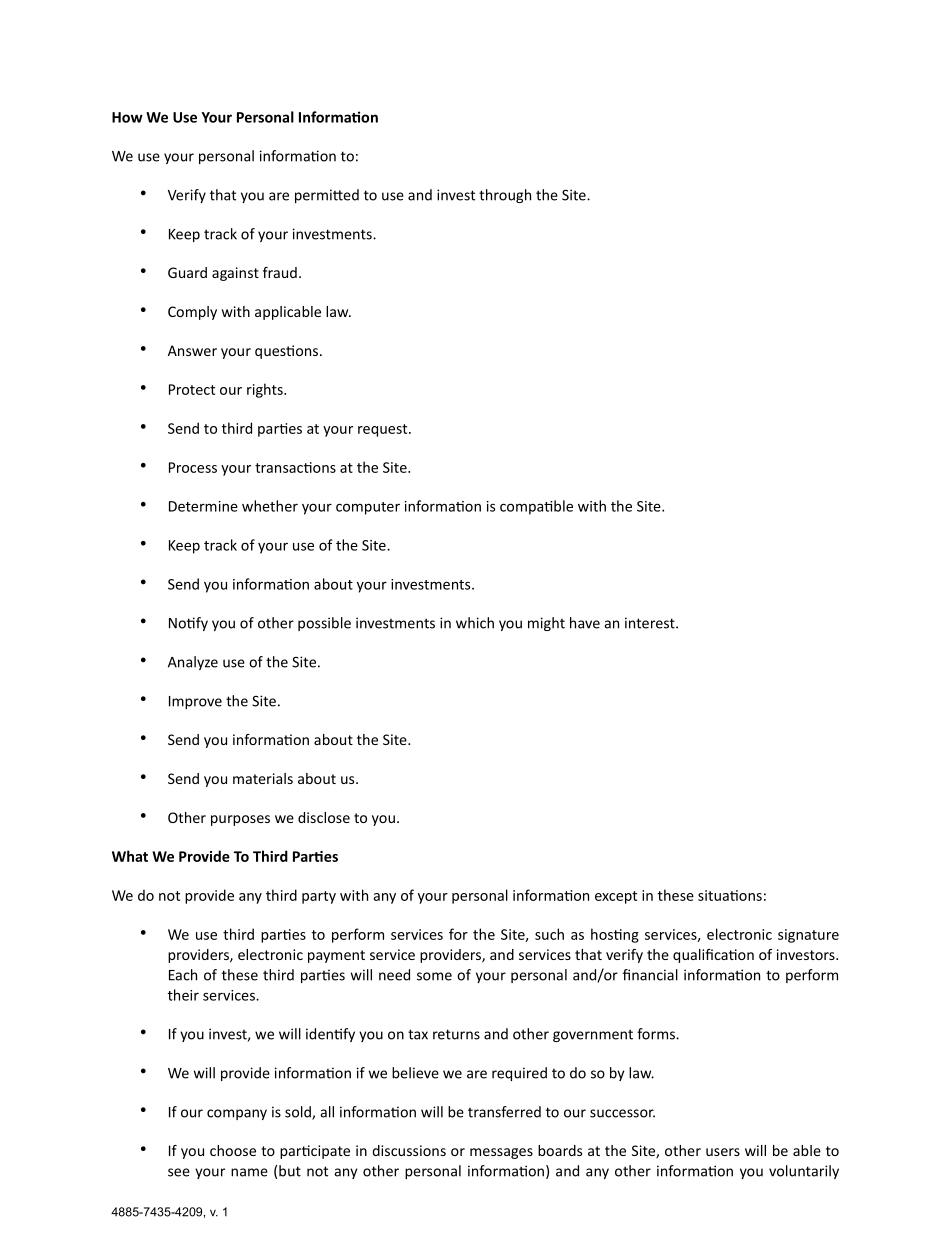  Describe the element at coordinates (723, 1152) in the screenshot. I see `users` at that location.
